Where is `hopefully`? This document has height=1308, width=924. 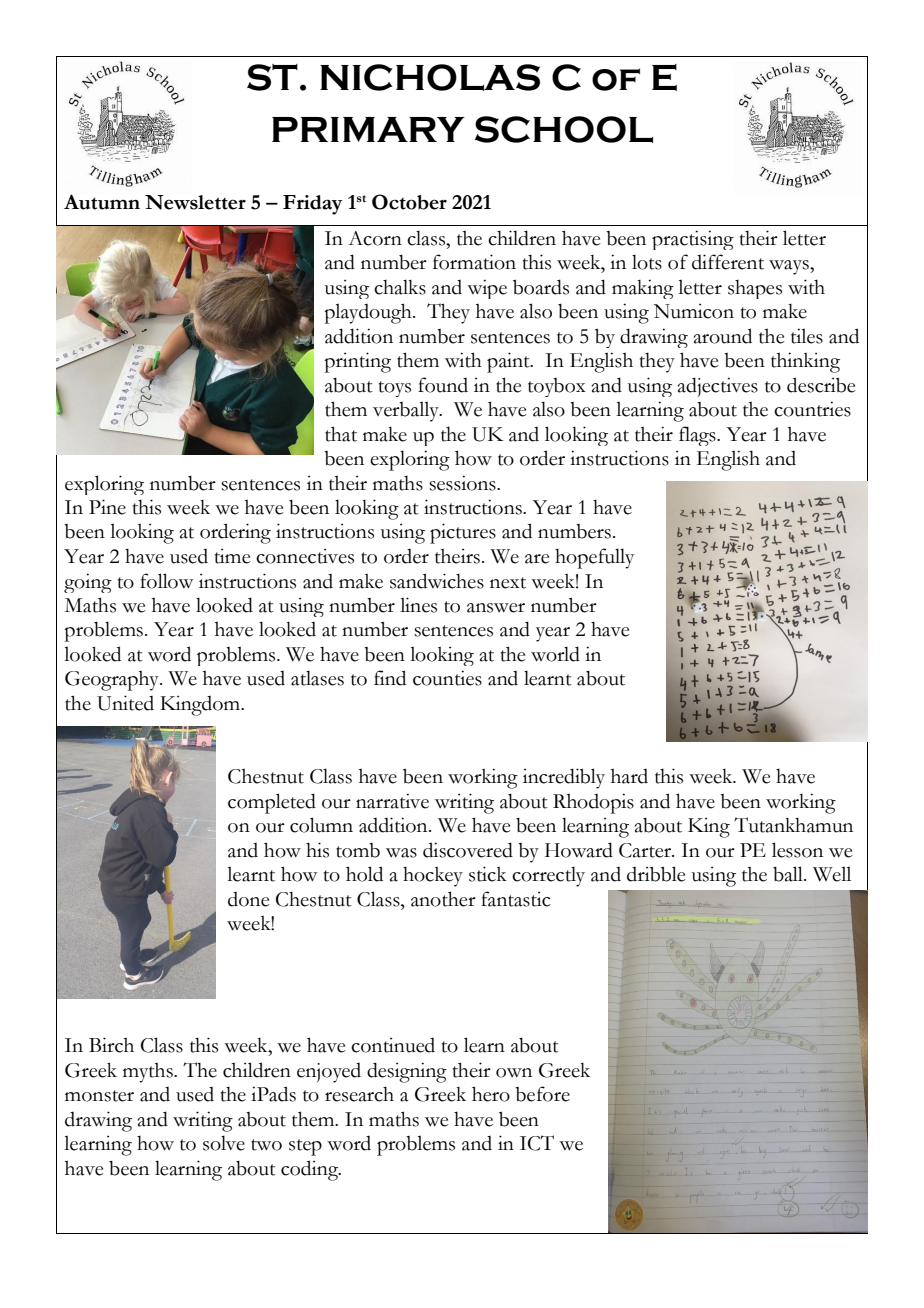 hopefully is located at coordinates (594, 558).
